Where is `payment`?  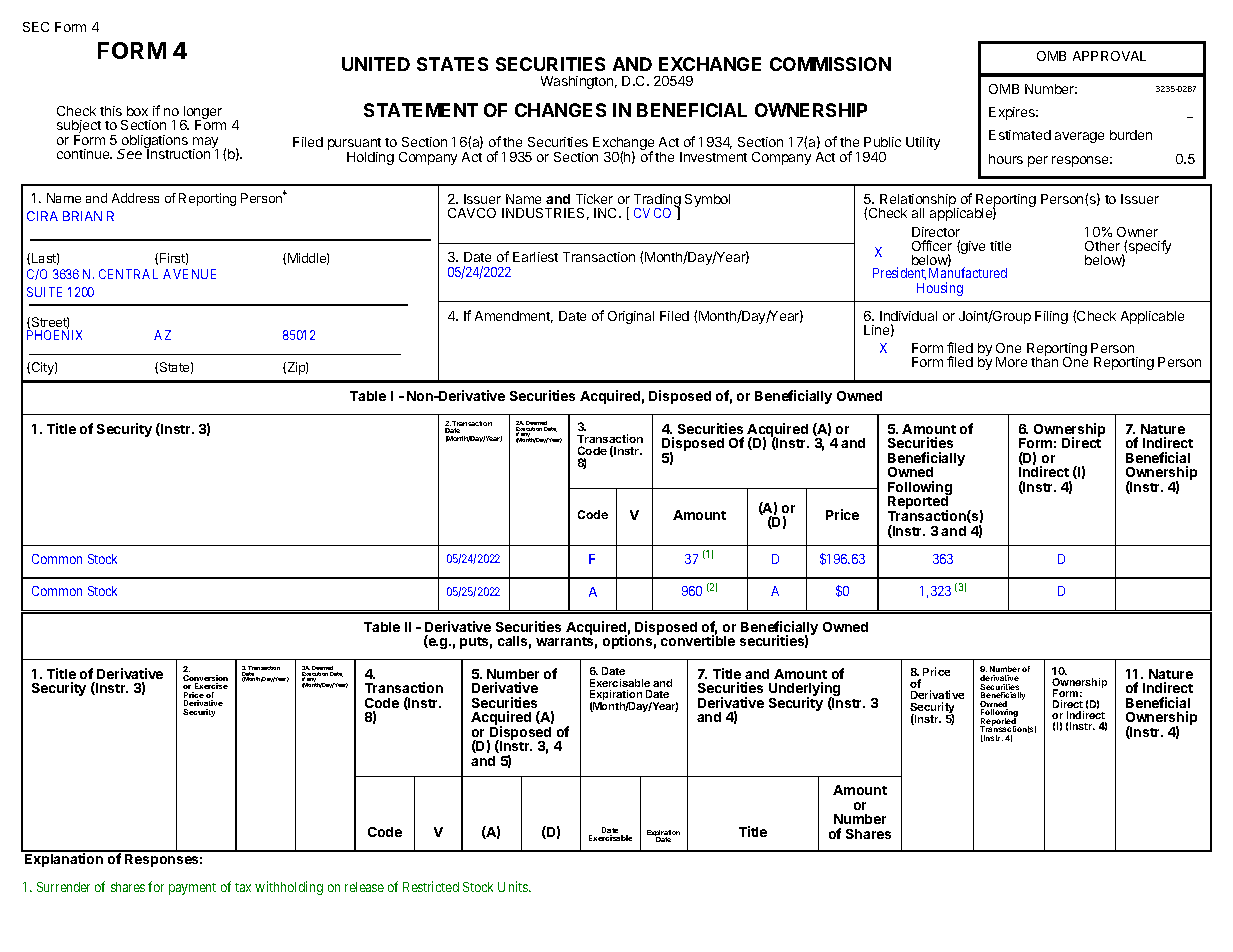 payment is located at coordinates (192, 889).
